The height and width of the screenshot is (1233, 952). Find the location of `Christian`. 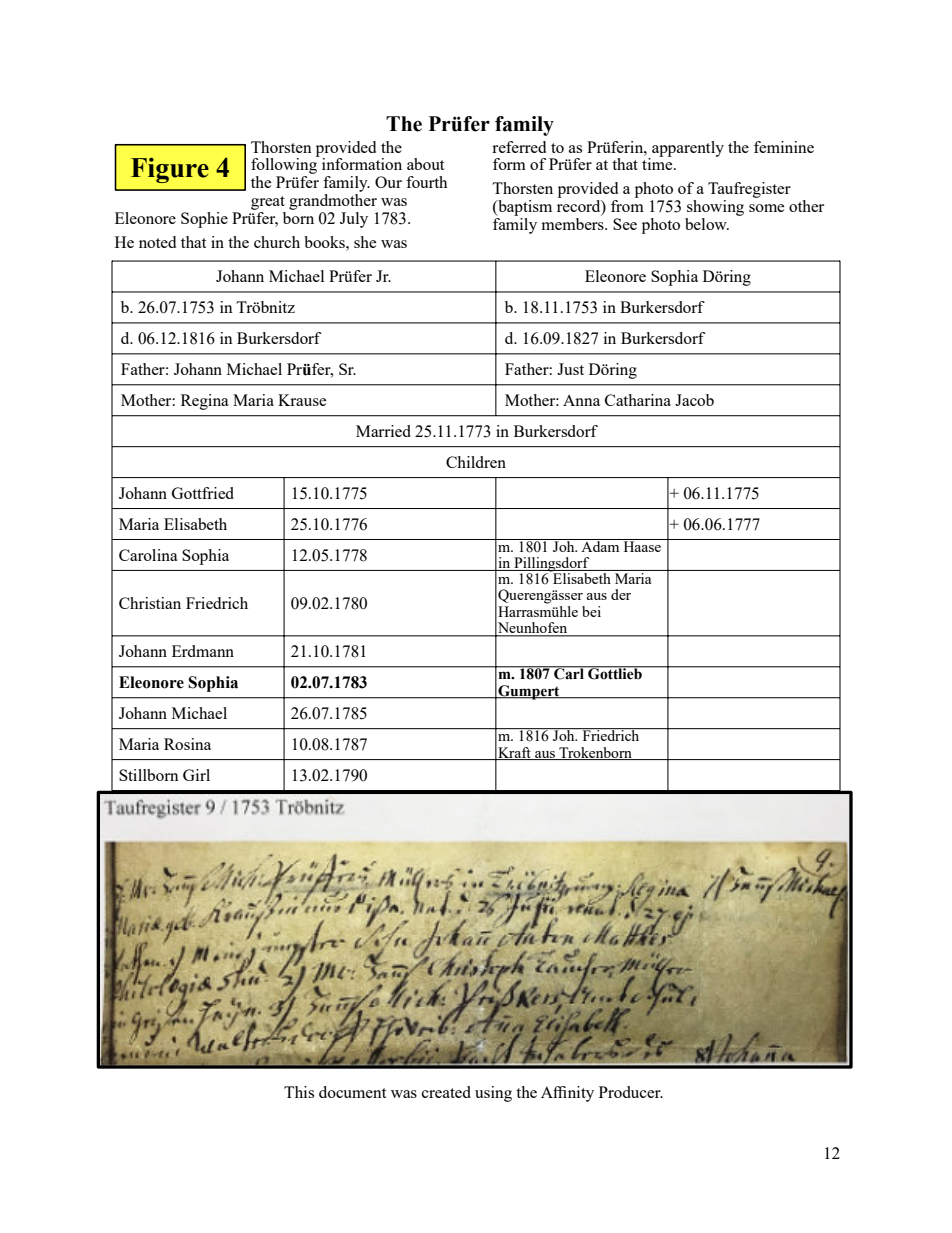

Christian is located at coordinates (150, 603).
